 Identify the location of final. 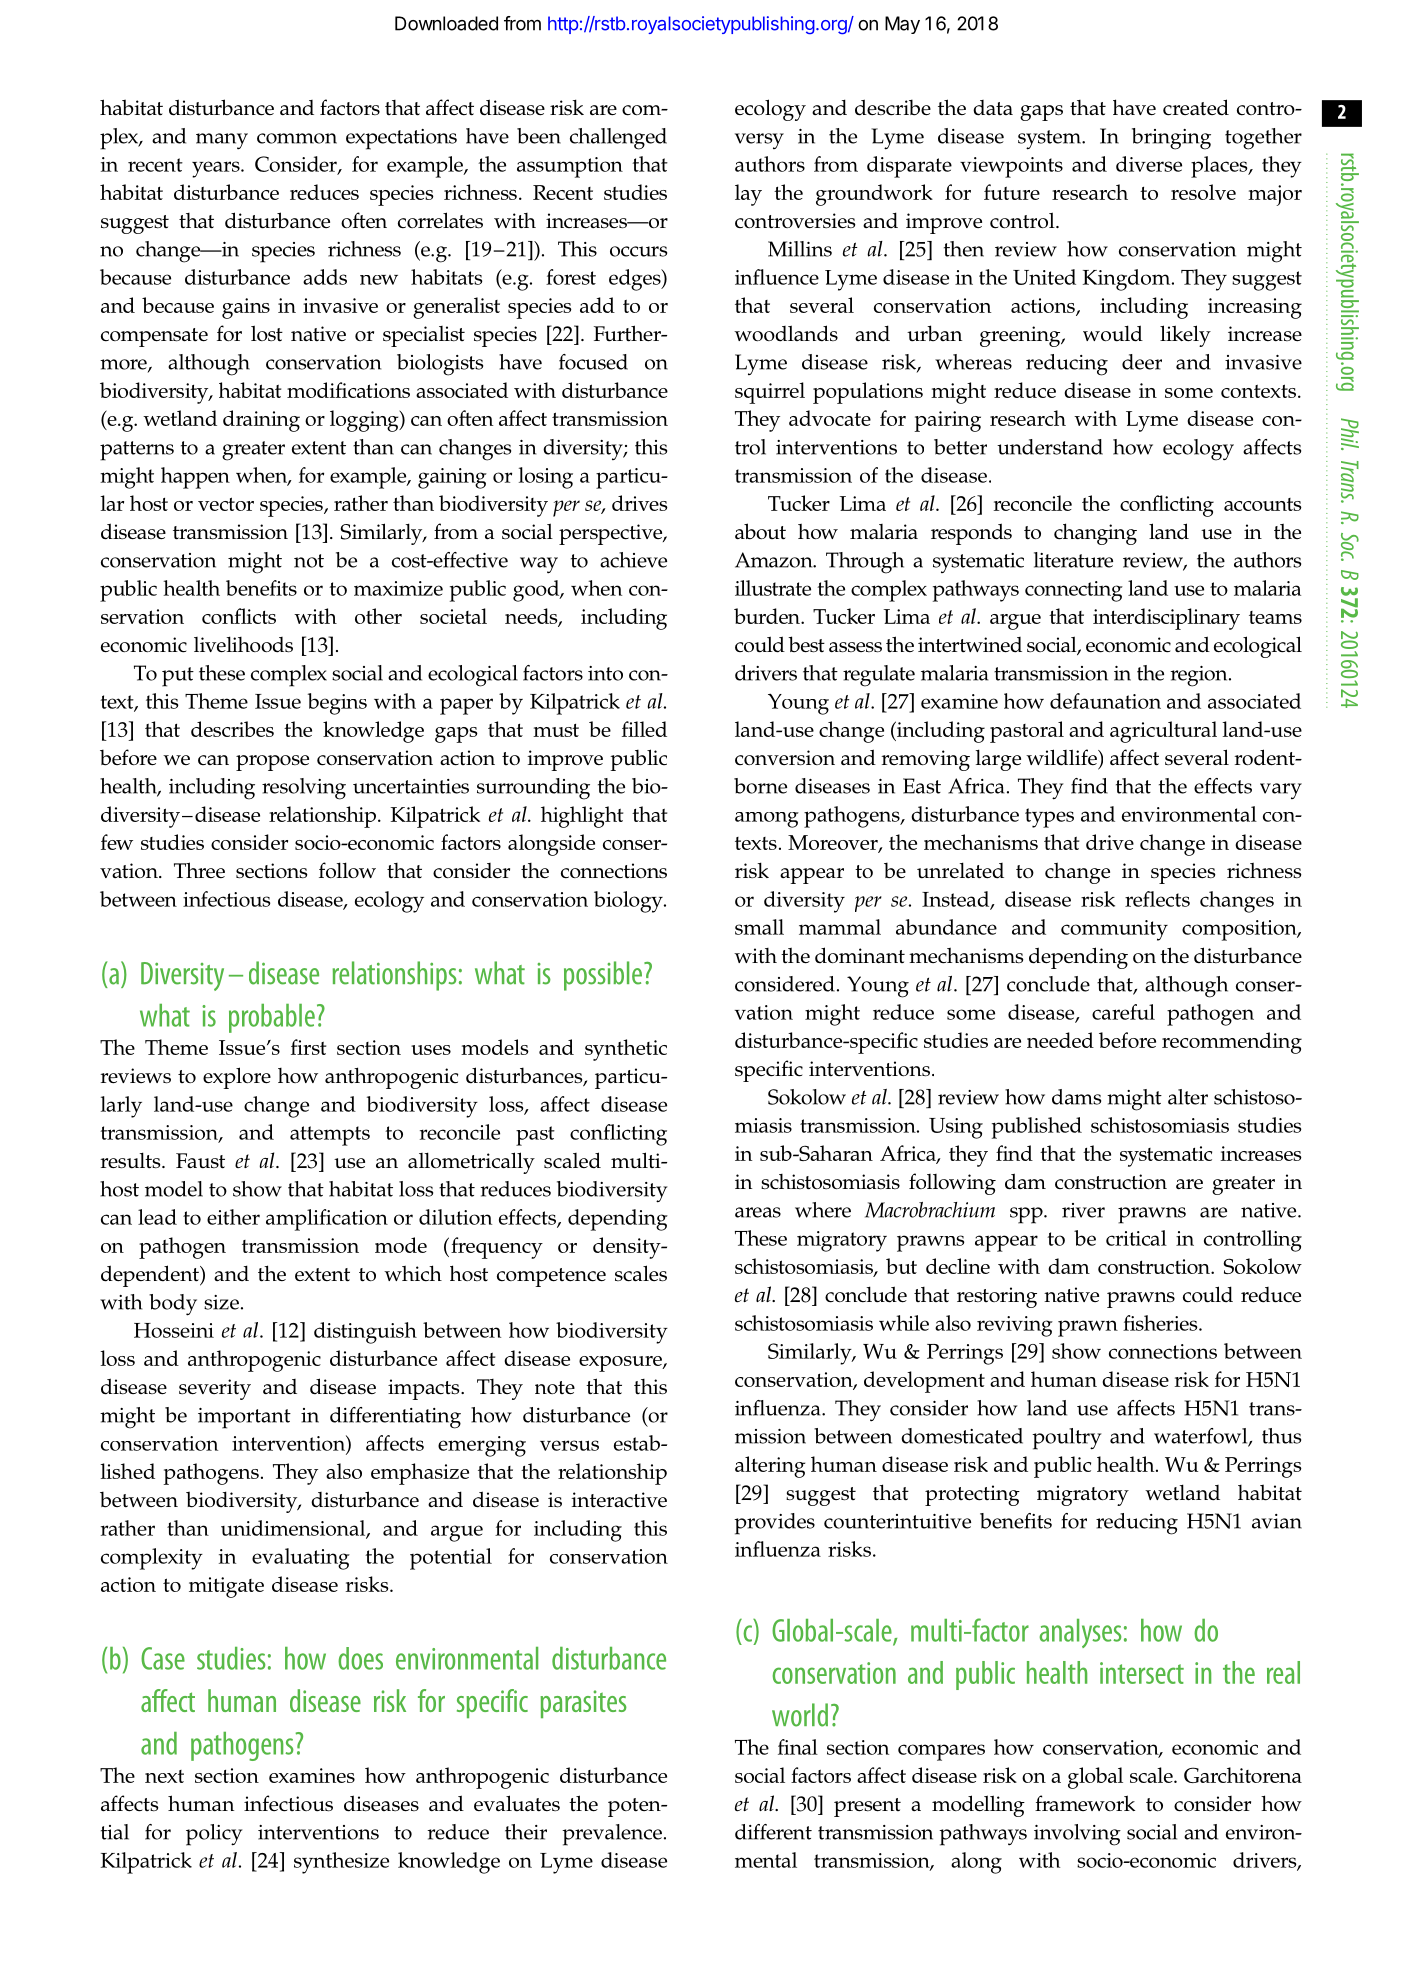
(798, 1747).
